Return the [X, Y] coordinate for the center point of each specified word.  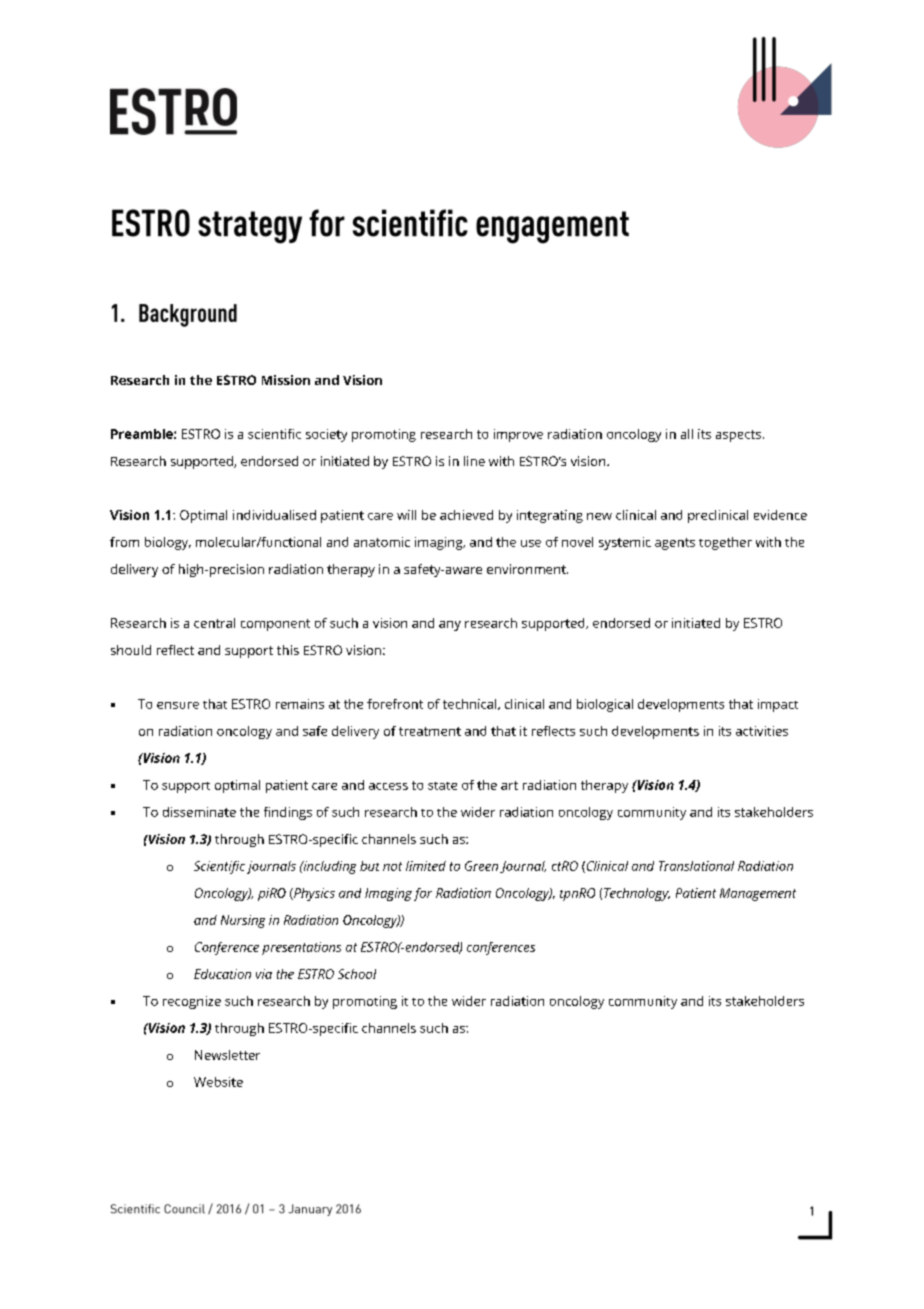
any [450, 626]
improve [518, 435]
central [214, 623]
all [687, 434]
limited [426, 866]
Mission [286, 380]
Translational [696, 866]
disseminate [199, 812]
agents [675, 544]
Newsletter [227, 1055]
